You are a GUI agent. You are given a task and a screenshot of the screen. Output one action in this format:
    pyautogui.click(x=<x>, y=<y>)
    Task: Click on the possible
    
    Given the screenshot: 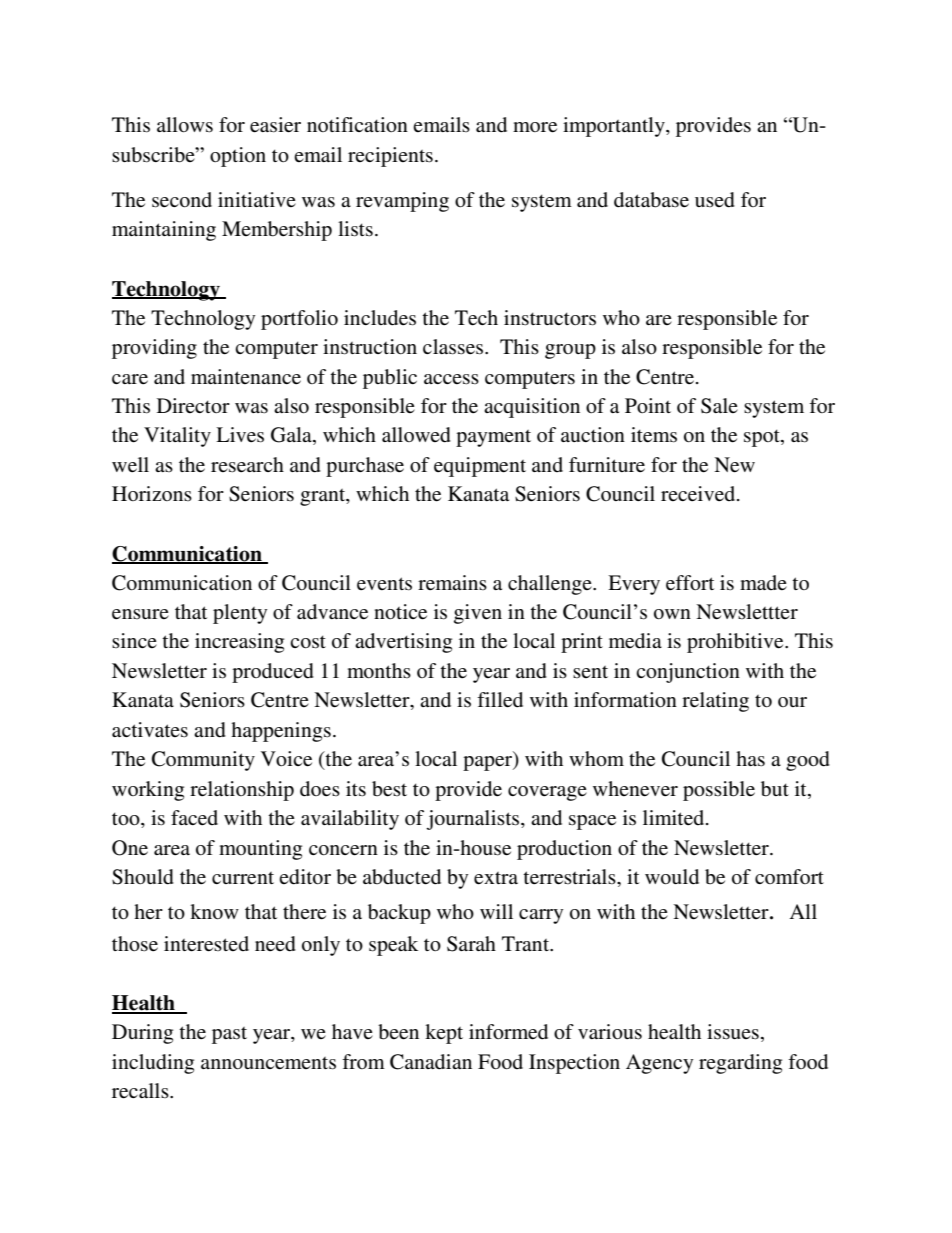 What is the action you would take?
    pyautogui.click(x=719, y=791)
